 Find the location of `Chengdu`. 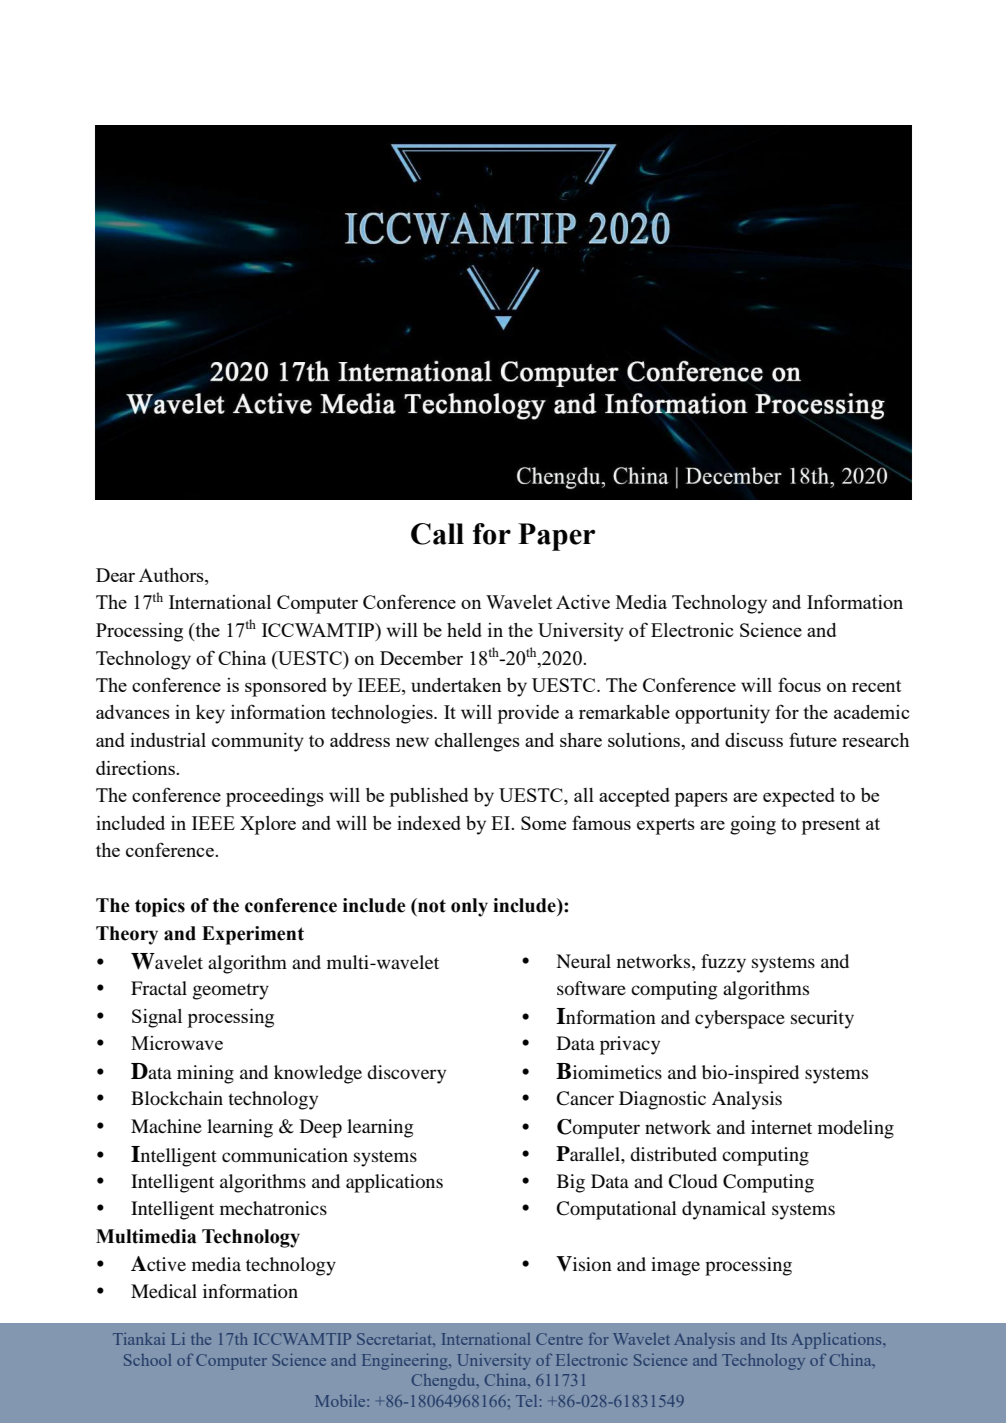

Chengdu is located at coordinates (445, 1382).
